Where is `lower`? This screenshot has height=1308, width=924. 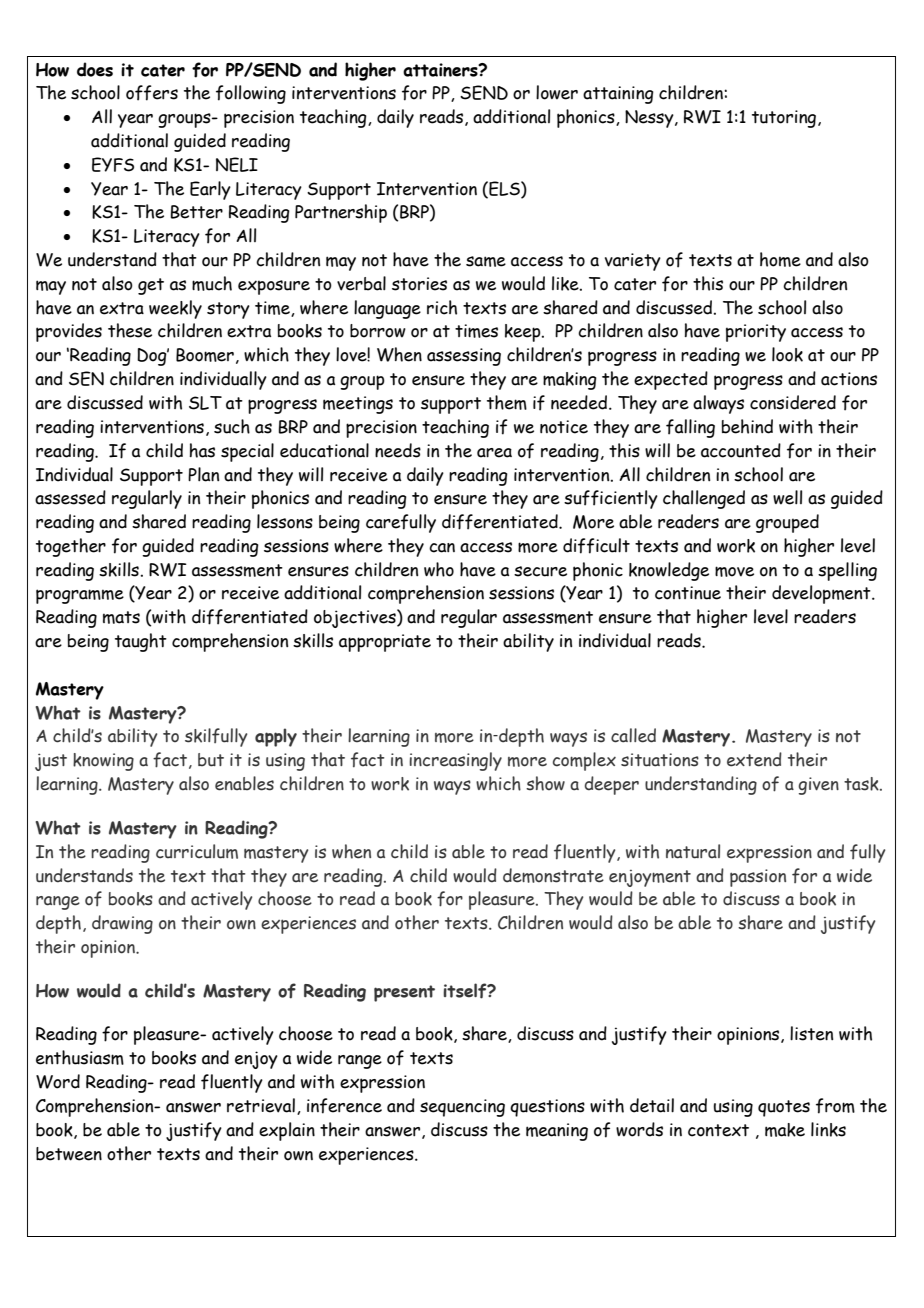
lower is located at coordinates (557, 92).
